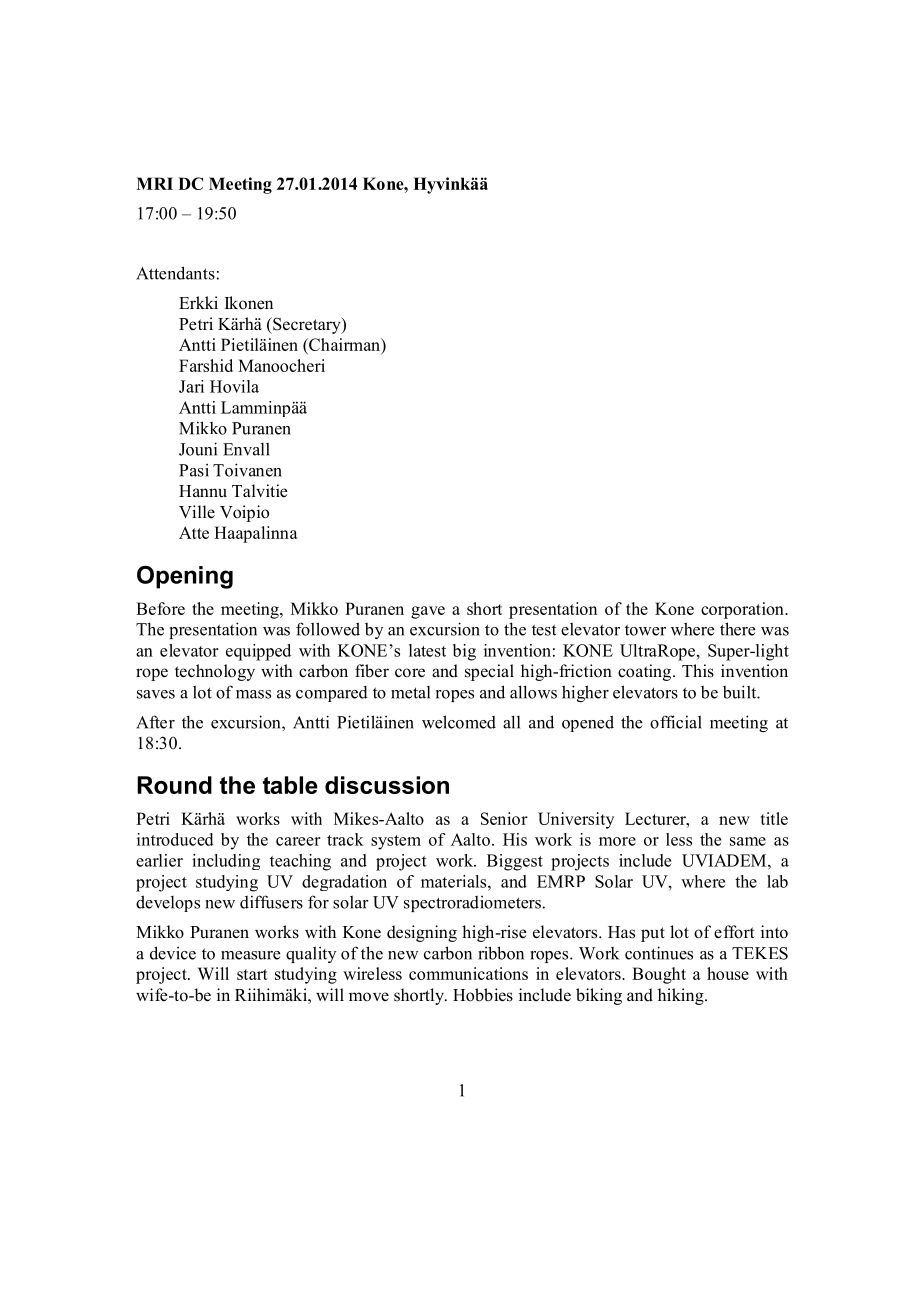  What do you see at coordinates (743, 610) in the screenshot?
I see `corporation` at bounding box center [743, 610].
